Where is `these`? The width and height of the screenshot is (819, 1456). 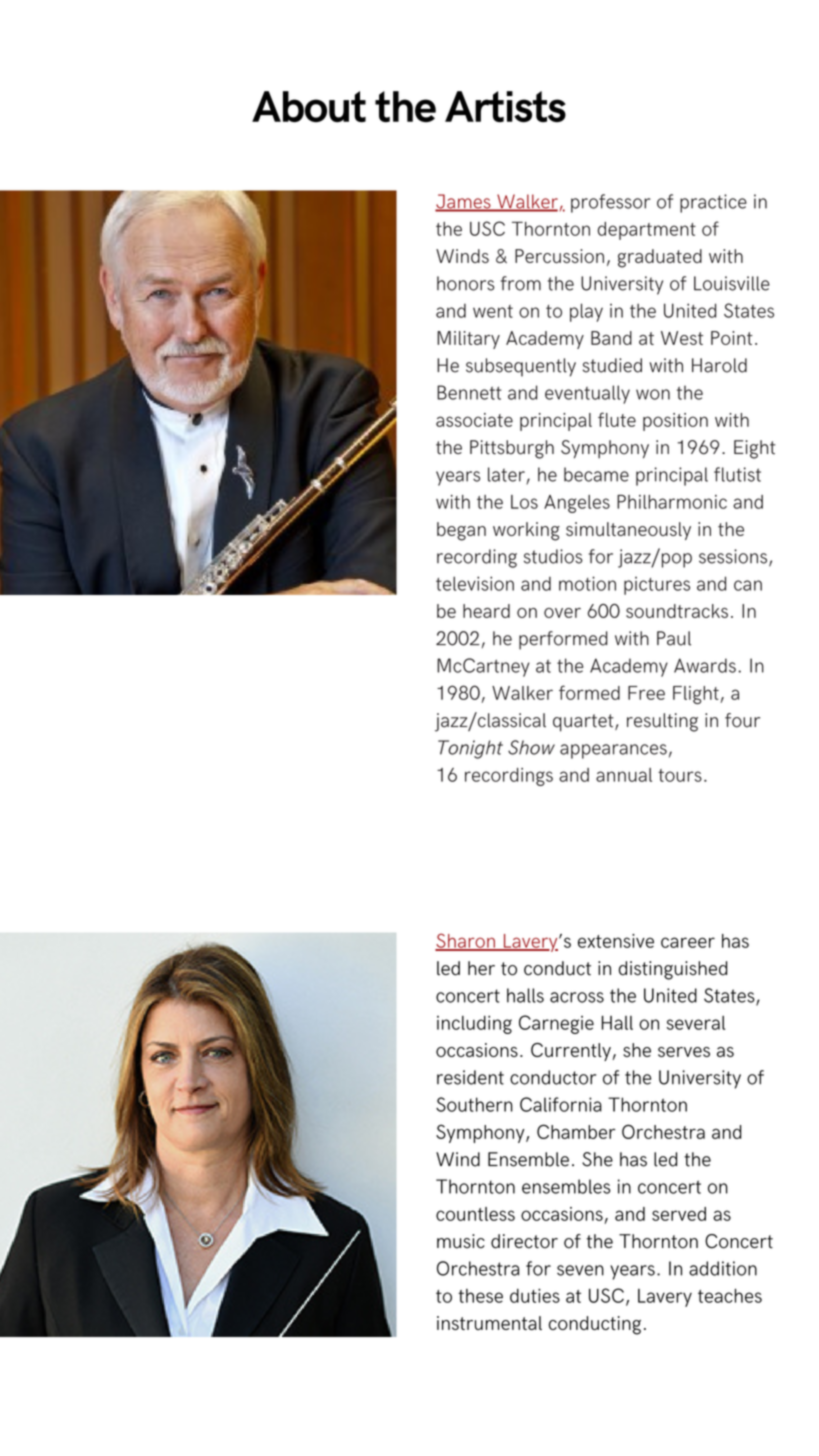 these is located at coordinates (480, 1296).
